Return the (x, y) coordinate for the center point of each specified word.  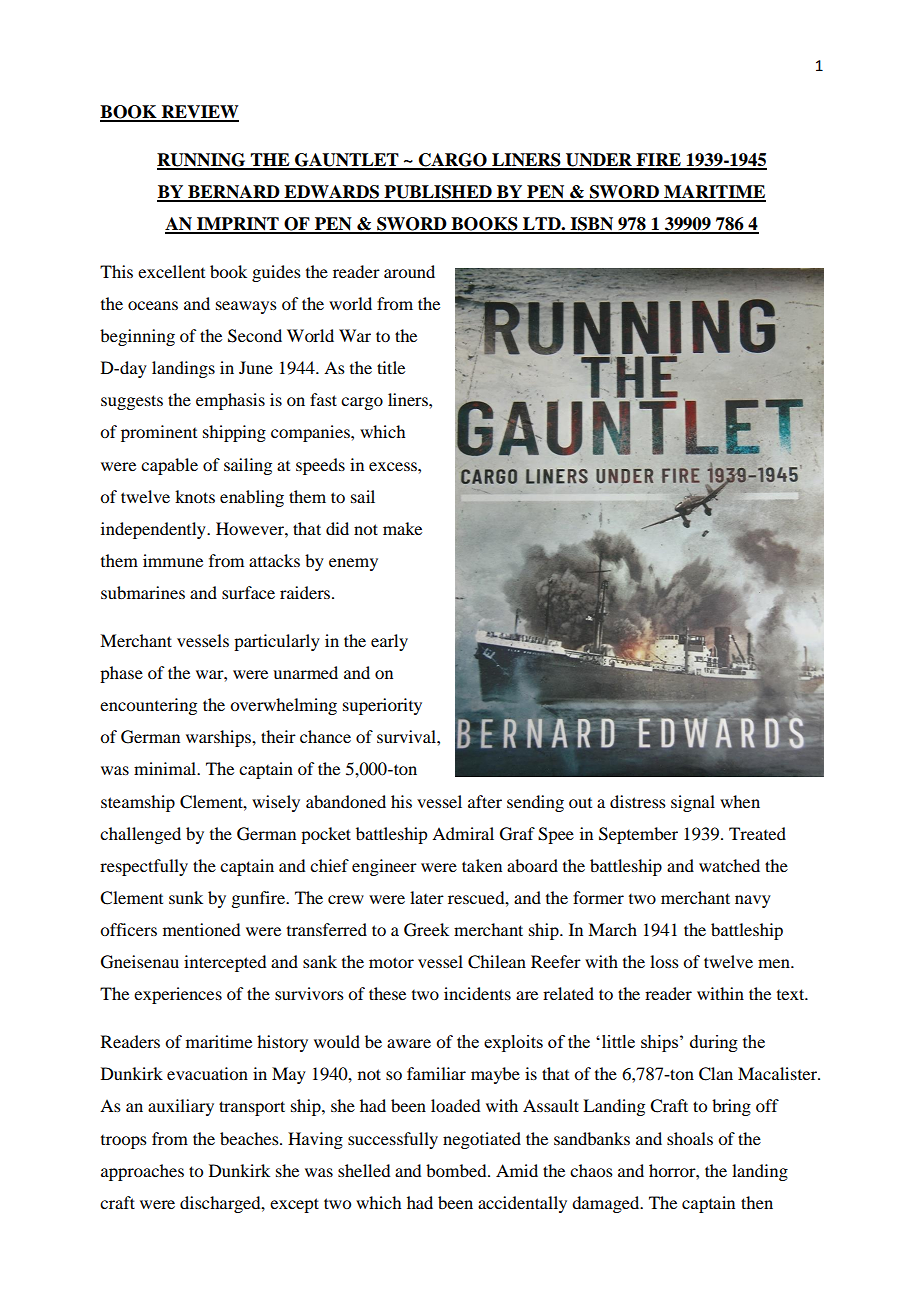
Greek (426, 930)
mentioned (201, 929)
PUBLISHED (438, 193)
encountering (148, 706)
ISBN (592, 225)
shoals (690, 1138)
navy (753, 901)
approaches (142, 1172)
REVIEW (199, 113)
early (389, 642)
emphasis (230, 401)
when (740, 801)
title (391, 367)
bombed (457, 1170)
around (409, 271)
